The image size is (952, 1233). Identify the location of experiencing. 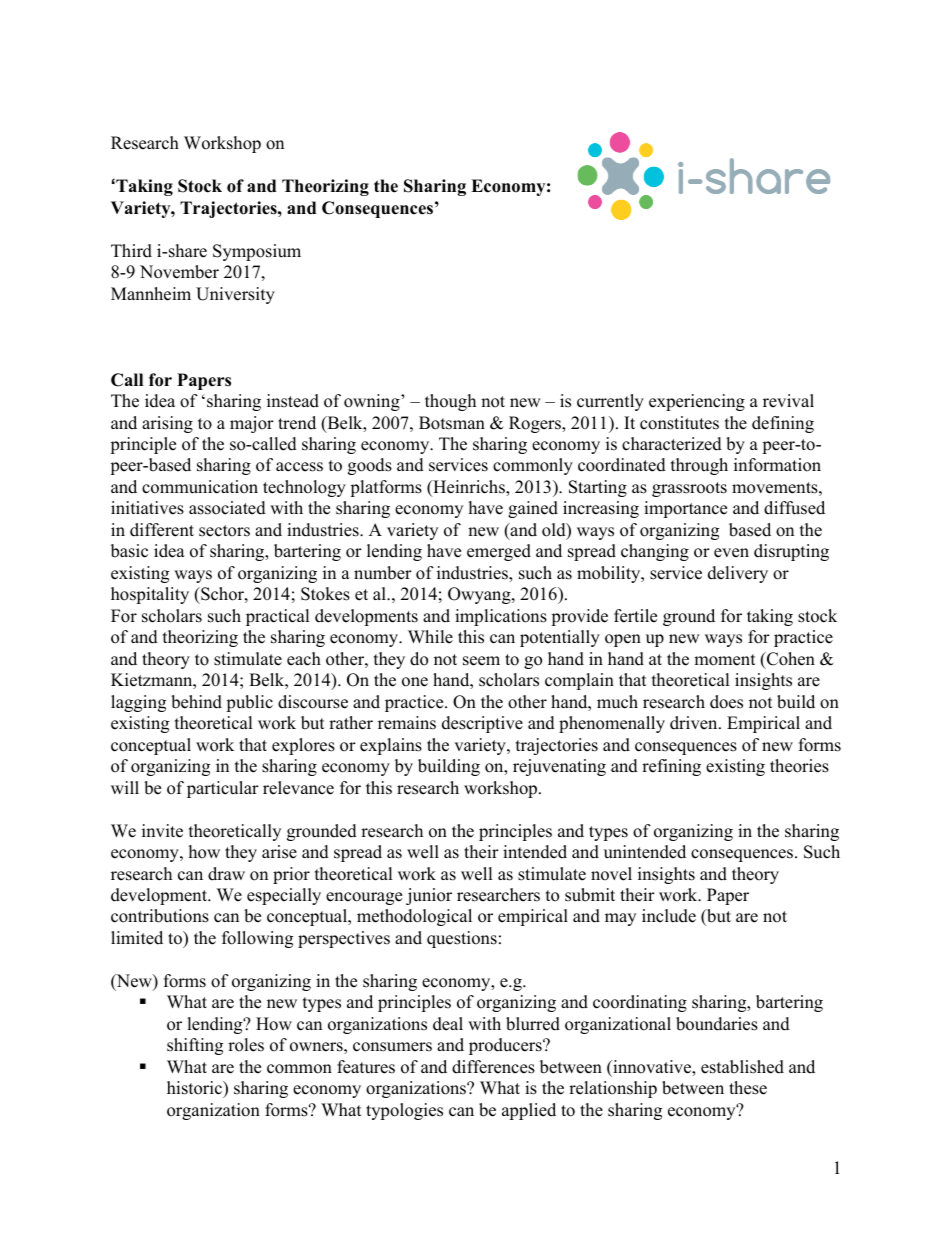
(697, 402).
